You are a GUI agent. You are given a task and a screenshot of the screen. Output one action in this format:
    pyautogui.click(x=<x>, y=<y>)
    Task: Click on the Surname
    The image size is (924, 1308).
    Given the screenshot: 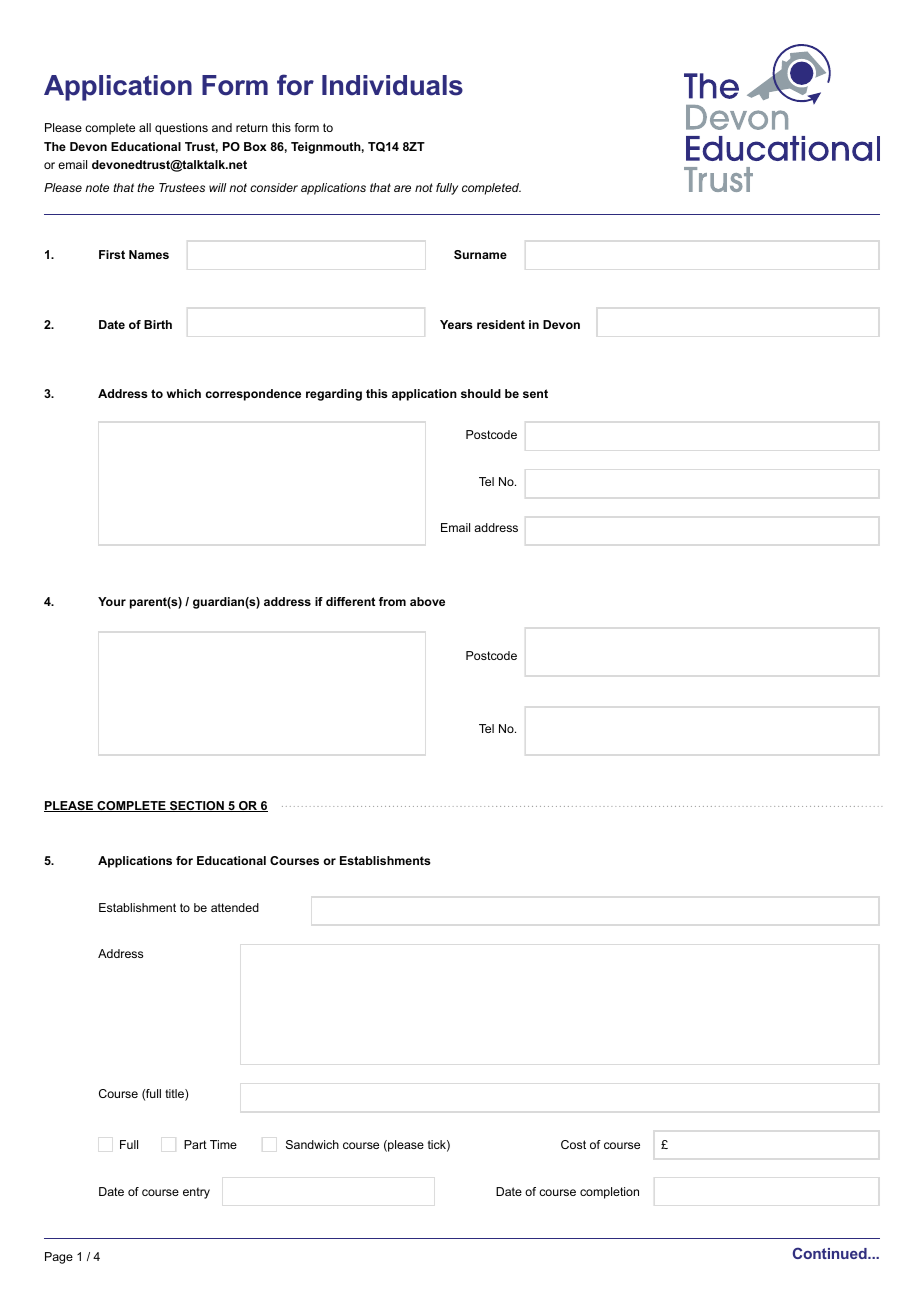 What is the action you would take?
    pyautogui.click(x=480, y=254)
